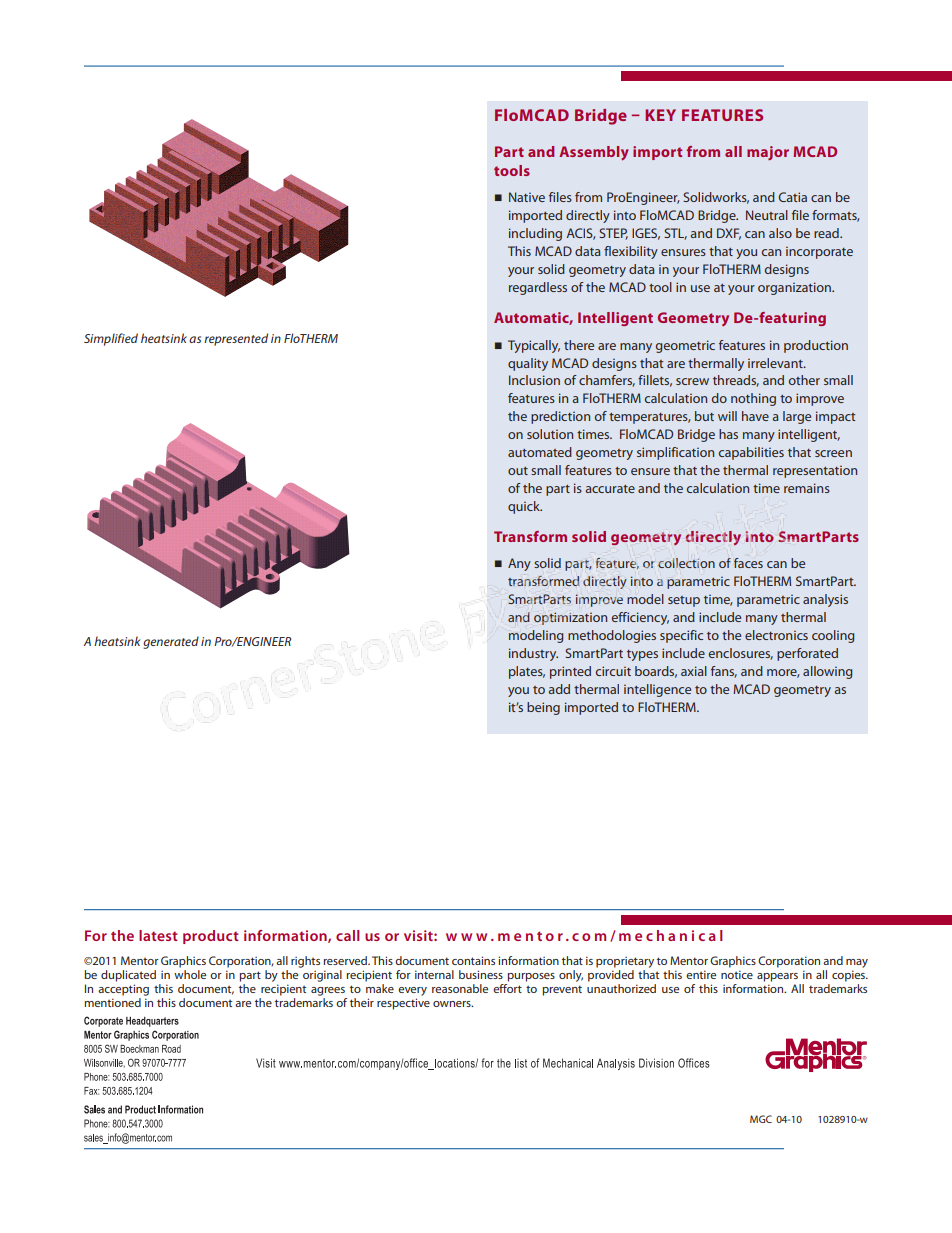  I want to click on industry, so click(533, 654).
